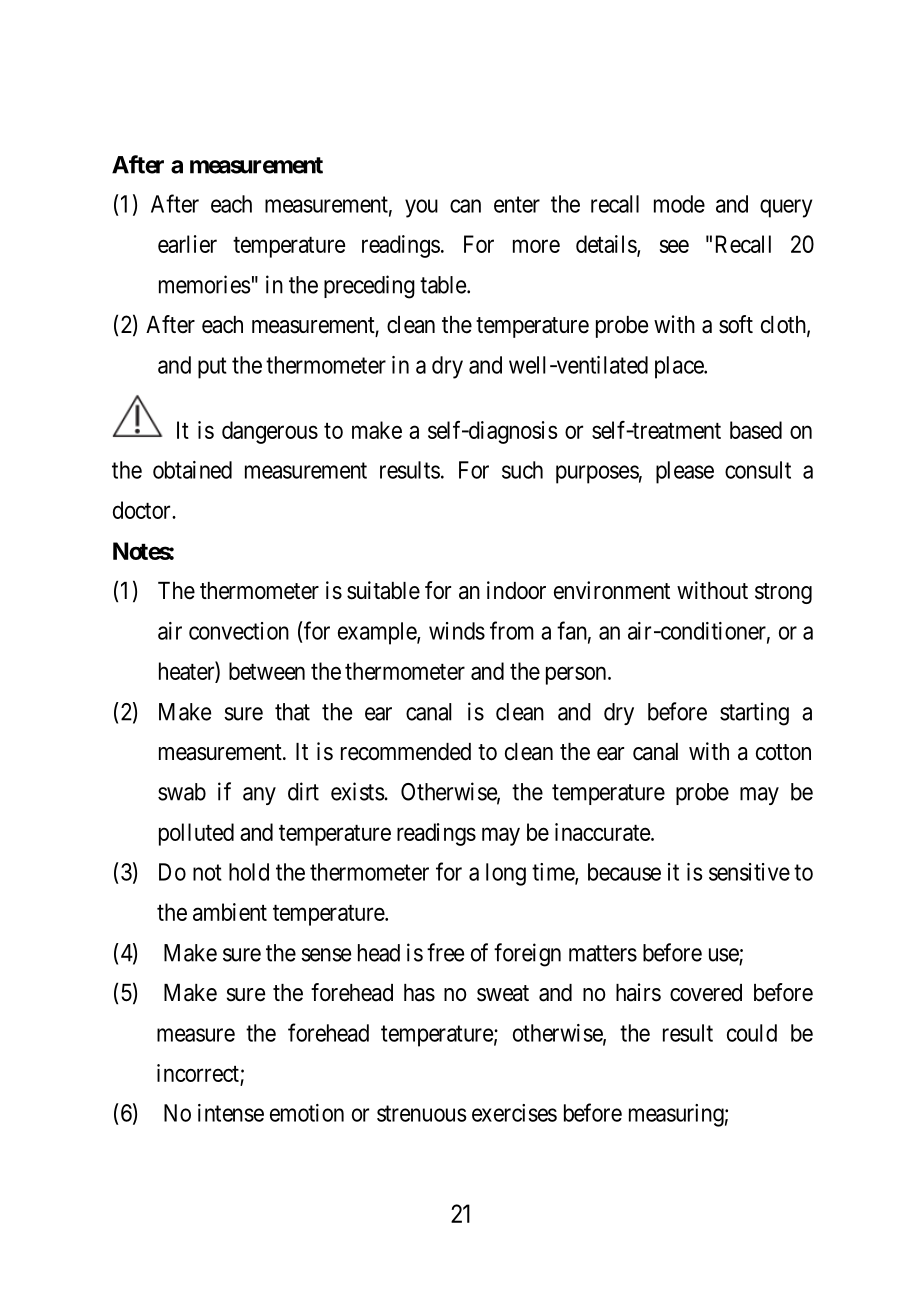 This page has height=1303, width=924. I want to click on long, so click(506, 874).
